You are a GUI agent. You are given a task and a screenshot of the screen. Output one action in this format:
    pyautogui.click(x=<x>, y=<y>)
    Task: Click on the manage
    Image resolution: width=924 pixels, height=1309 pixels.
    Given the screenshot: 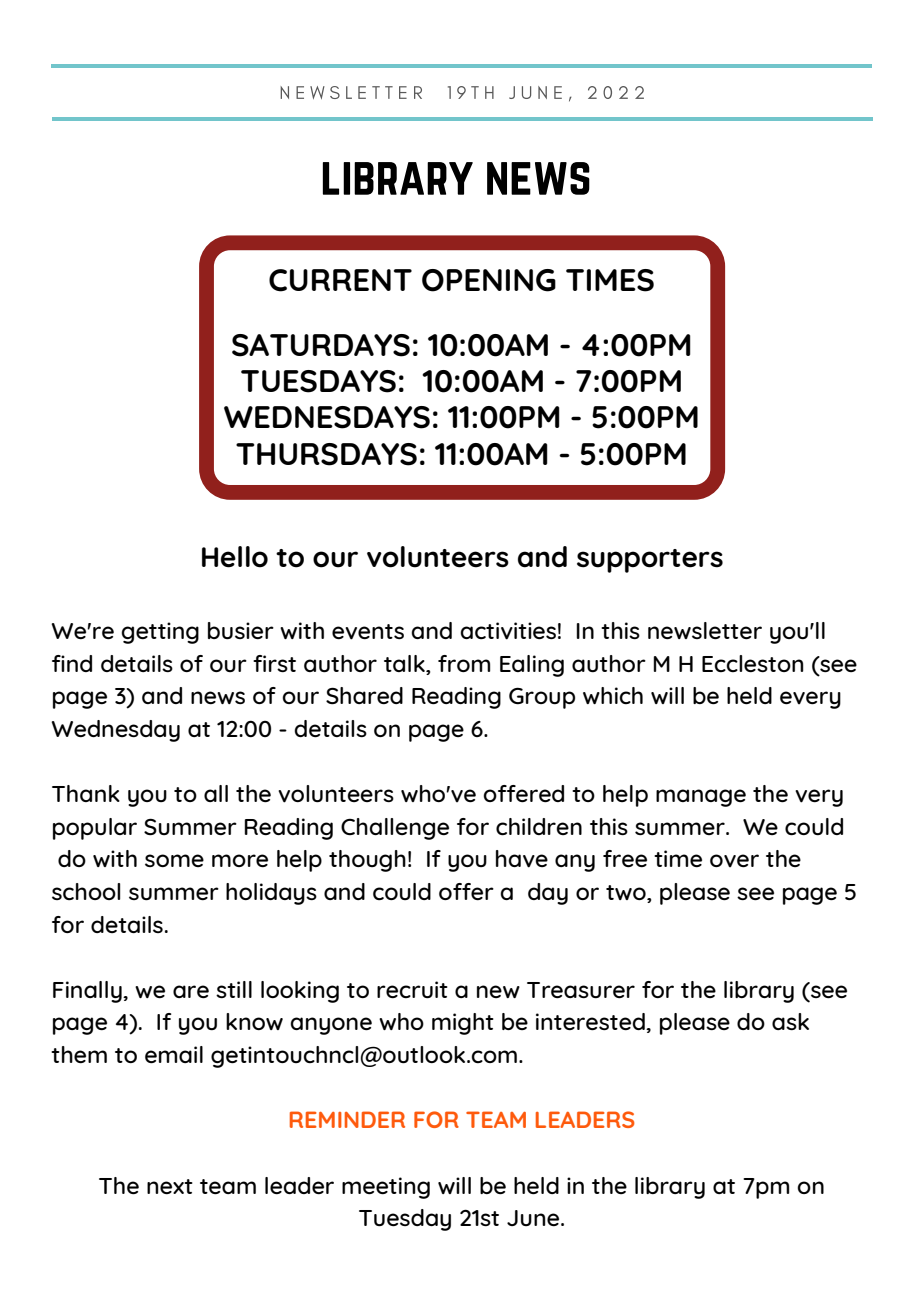 What is the action you would take?
    pyautogui.click(x=701, y=798)
